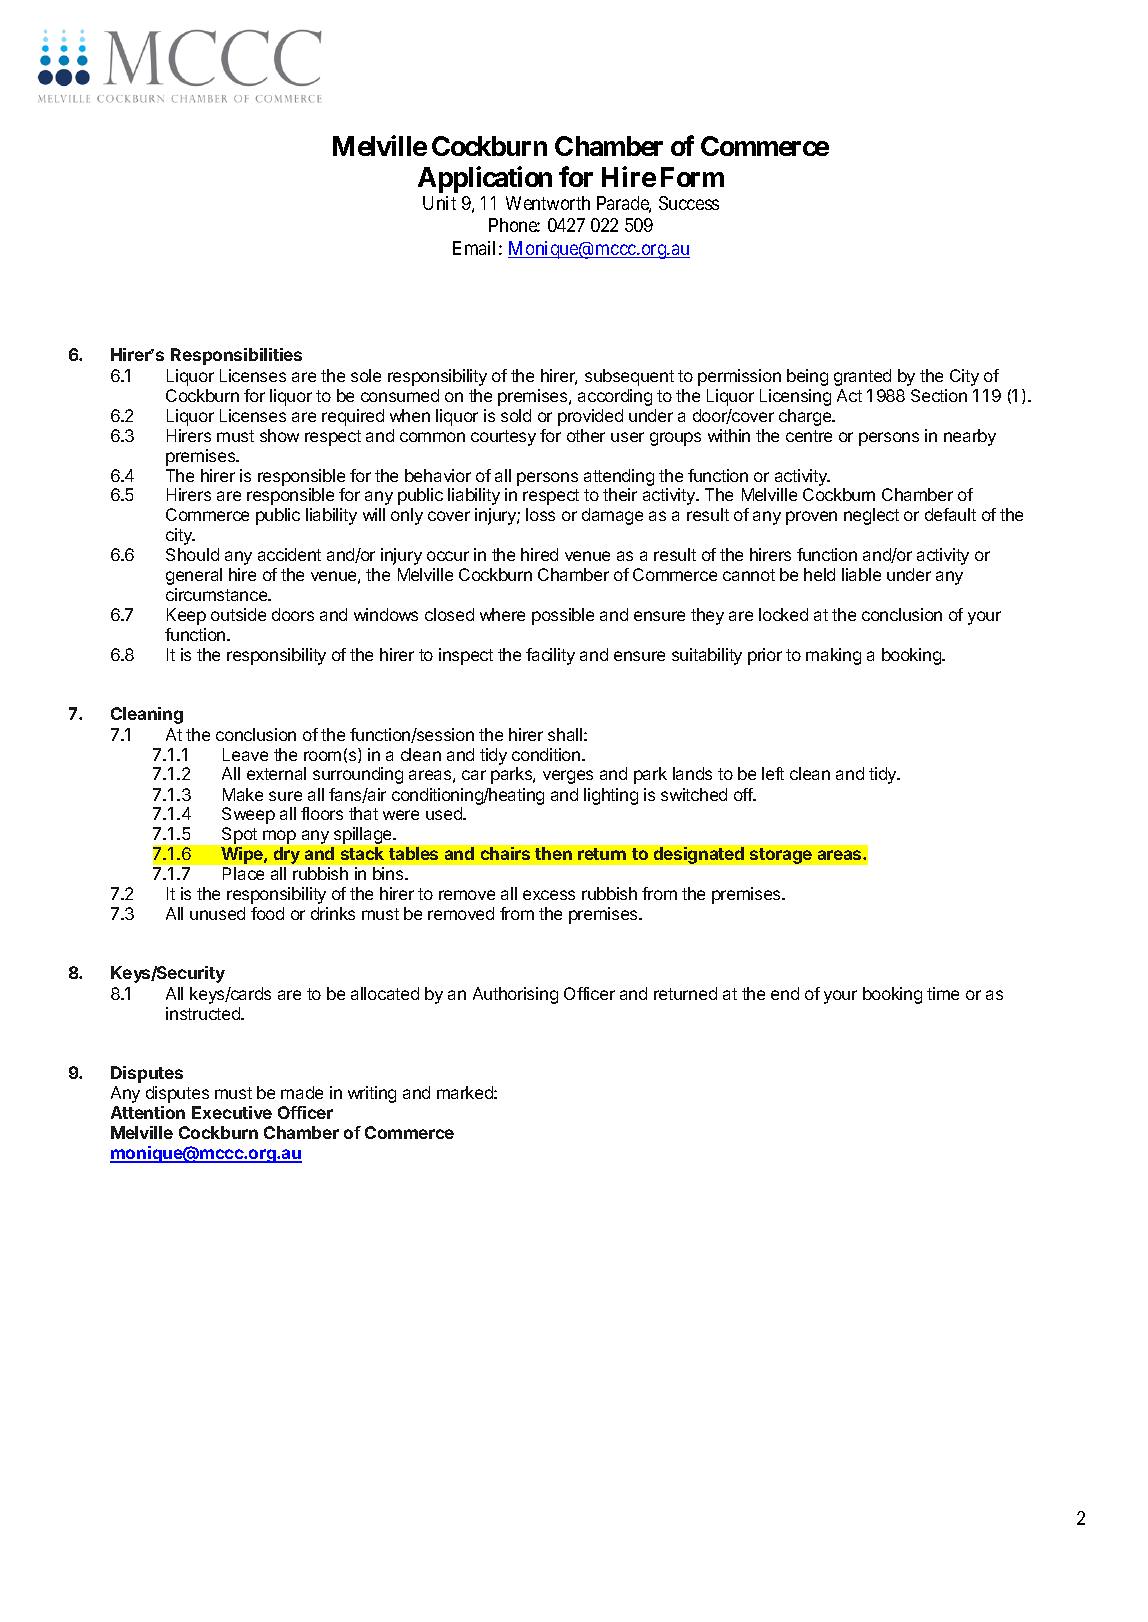 The image size is (1148, 1622). I want to click on left, so click(773, 773).
